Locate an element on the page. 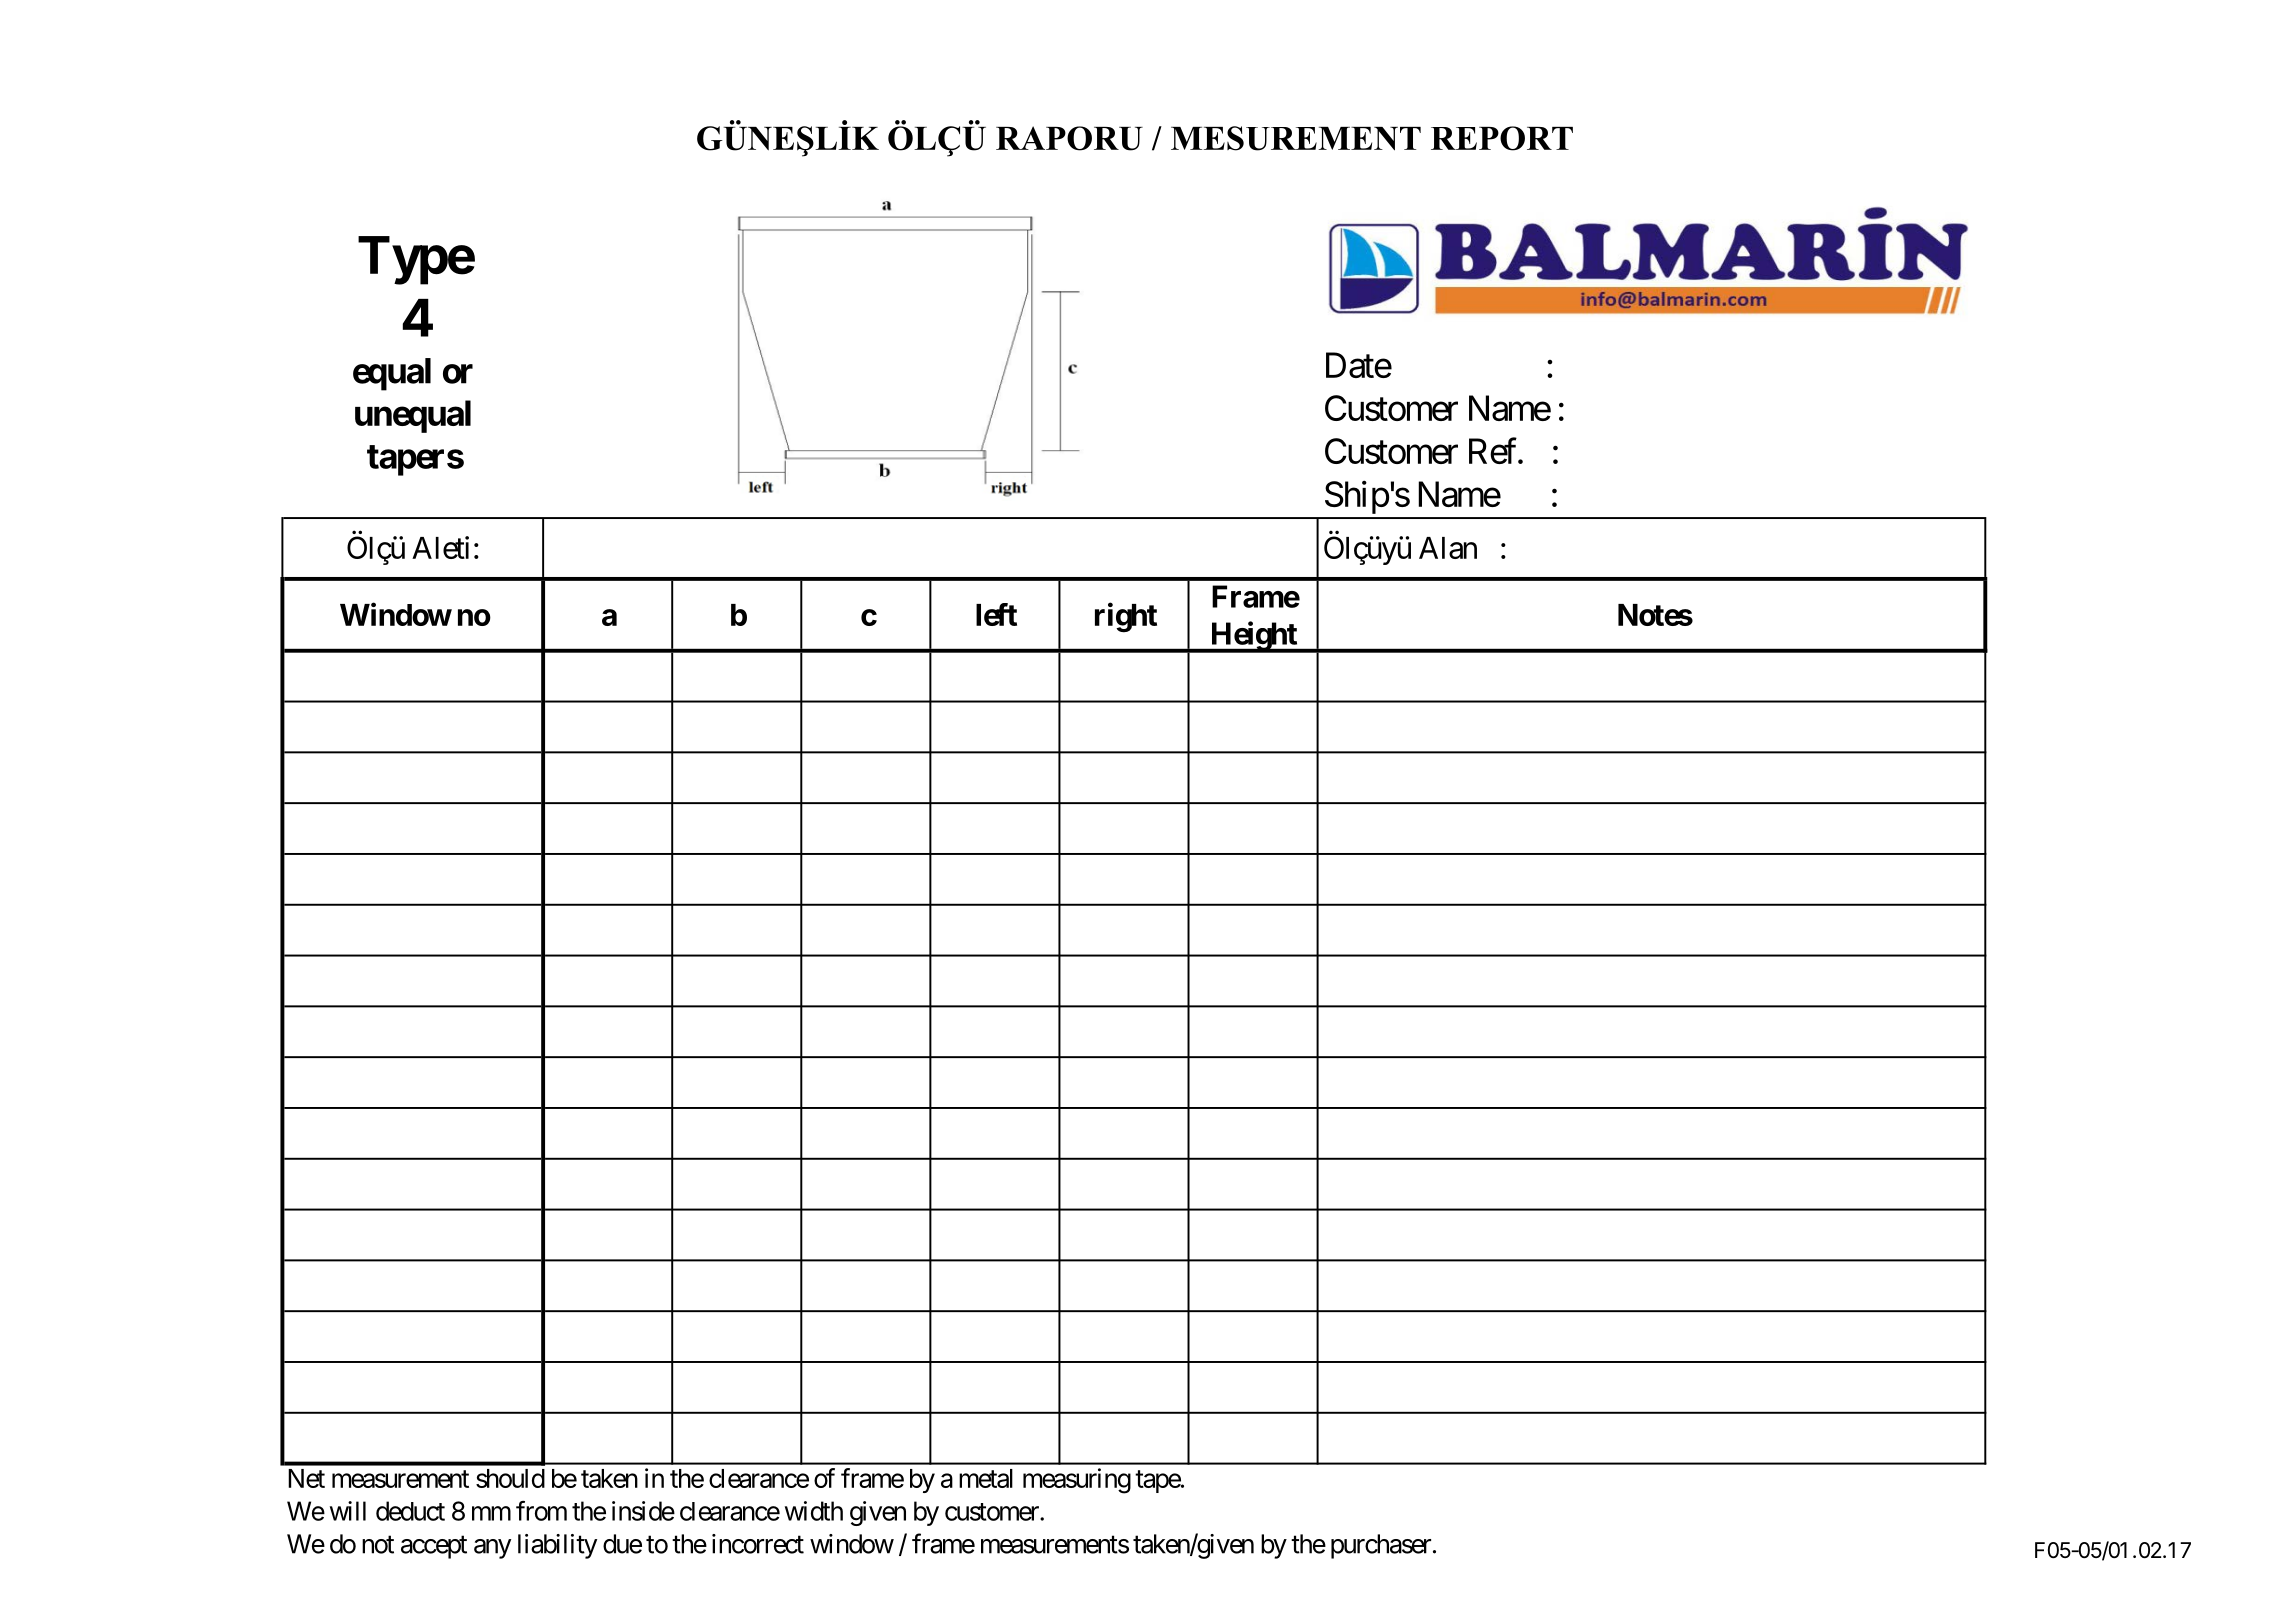 This document has height=1605, width=2270. right is located at coordinates (1126, 618).
